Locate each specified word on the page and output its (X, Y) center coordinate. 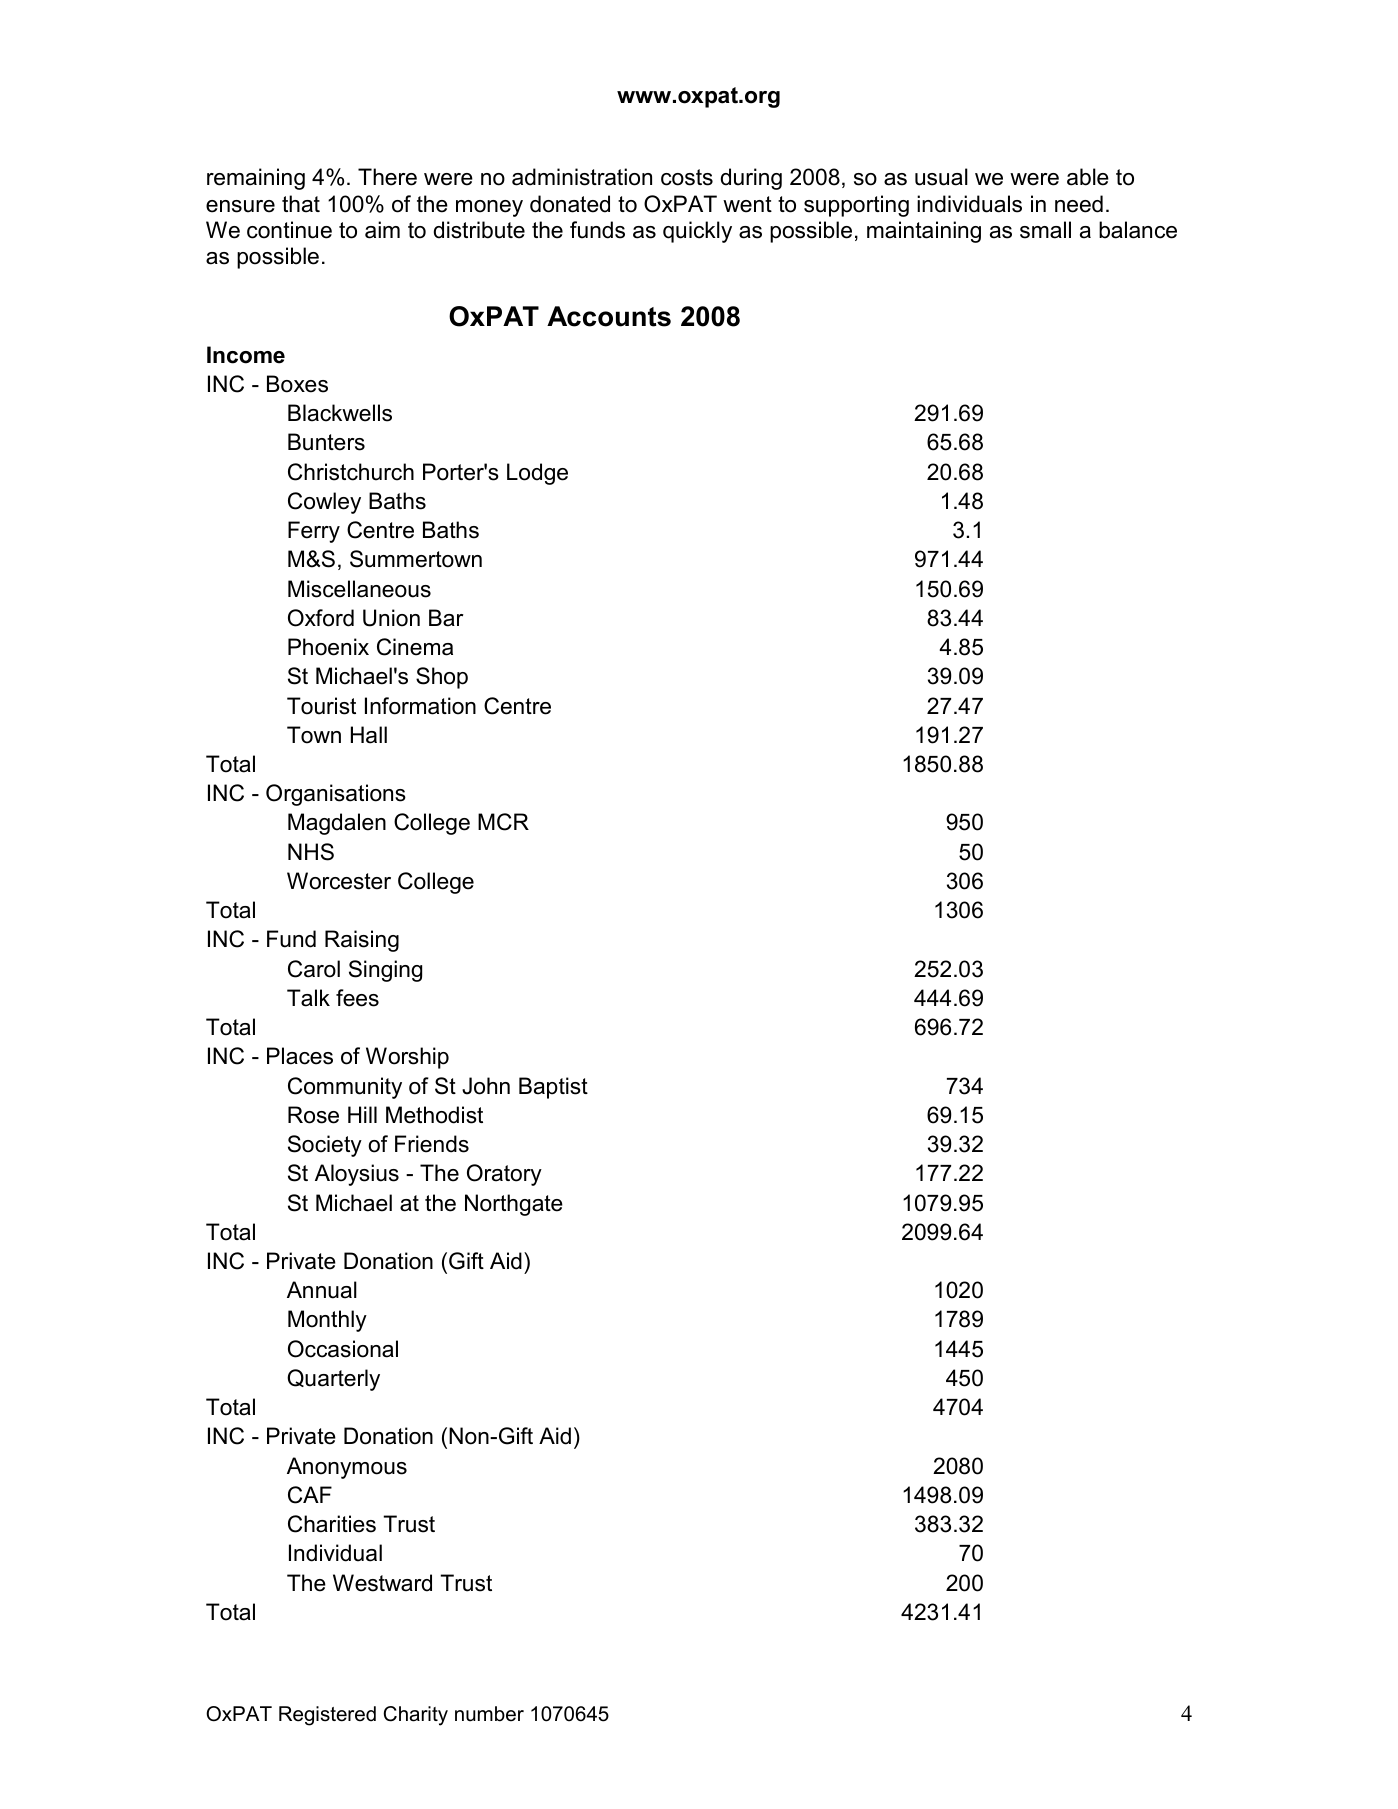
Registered (327, 1716)
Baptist (553, 1088)
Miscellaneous (359, 589)
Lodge (537, 474)
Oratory (504, 1175)
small (1045, 230)
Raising (362, 941)
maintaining (924, 232)
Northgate (514, 1205)
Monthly (327, 1321)
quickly (697, 232)
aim (382, 230)
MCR (503, 822)
